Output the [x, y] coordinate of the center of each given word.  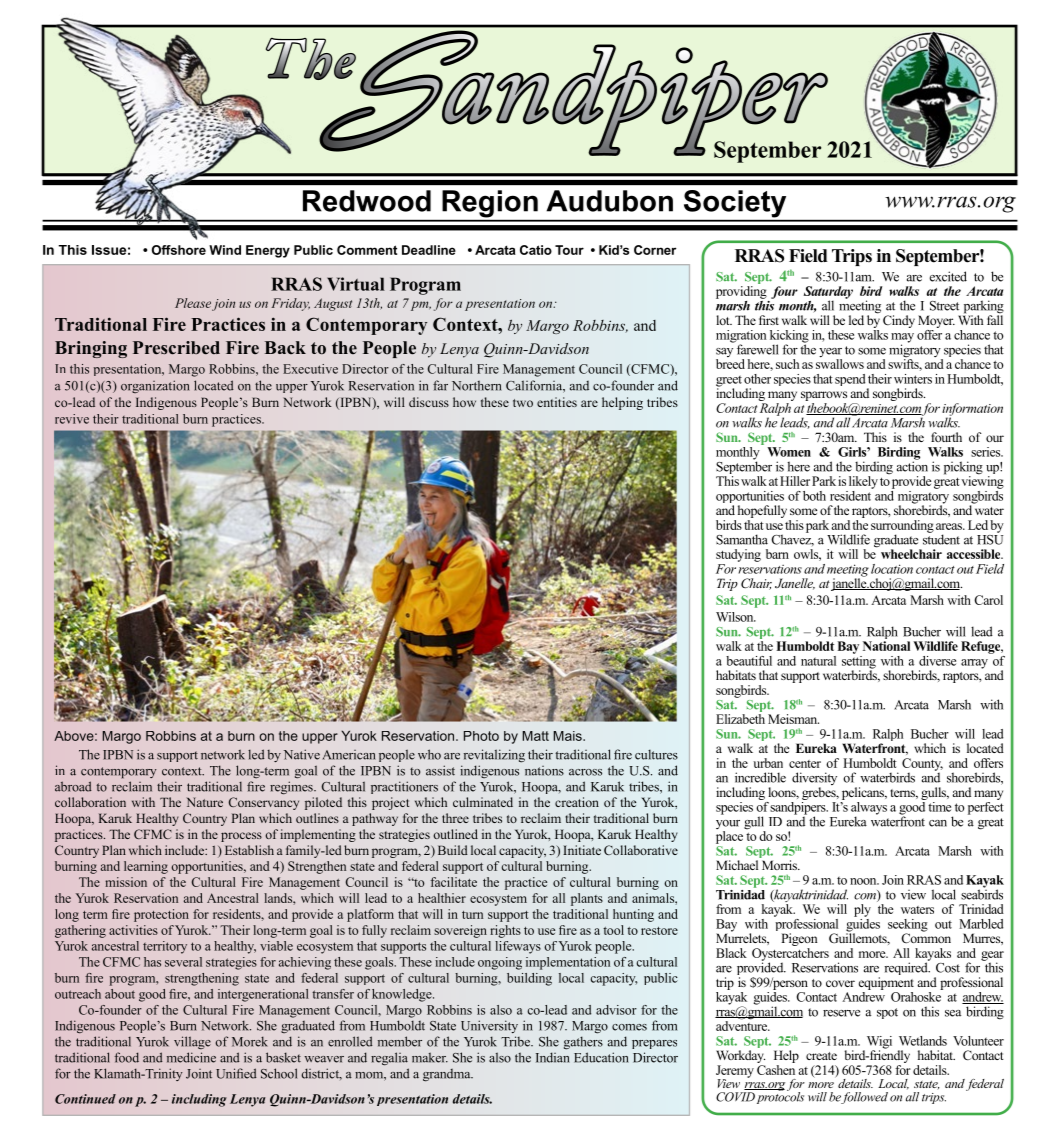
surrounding [902, 527]
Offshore [179, 250]
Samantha [742, 539]
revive [72, 419]
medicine [191, 1057]
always [869, 809]
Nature [205, 802]
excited [948, 276]
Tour [569, 250]
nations [544, 771]
